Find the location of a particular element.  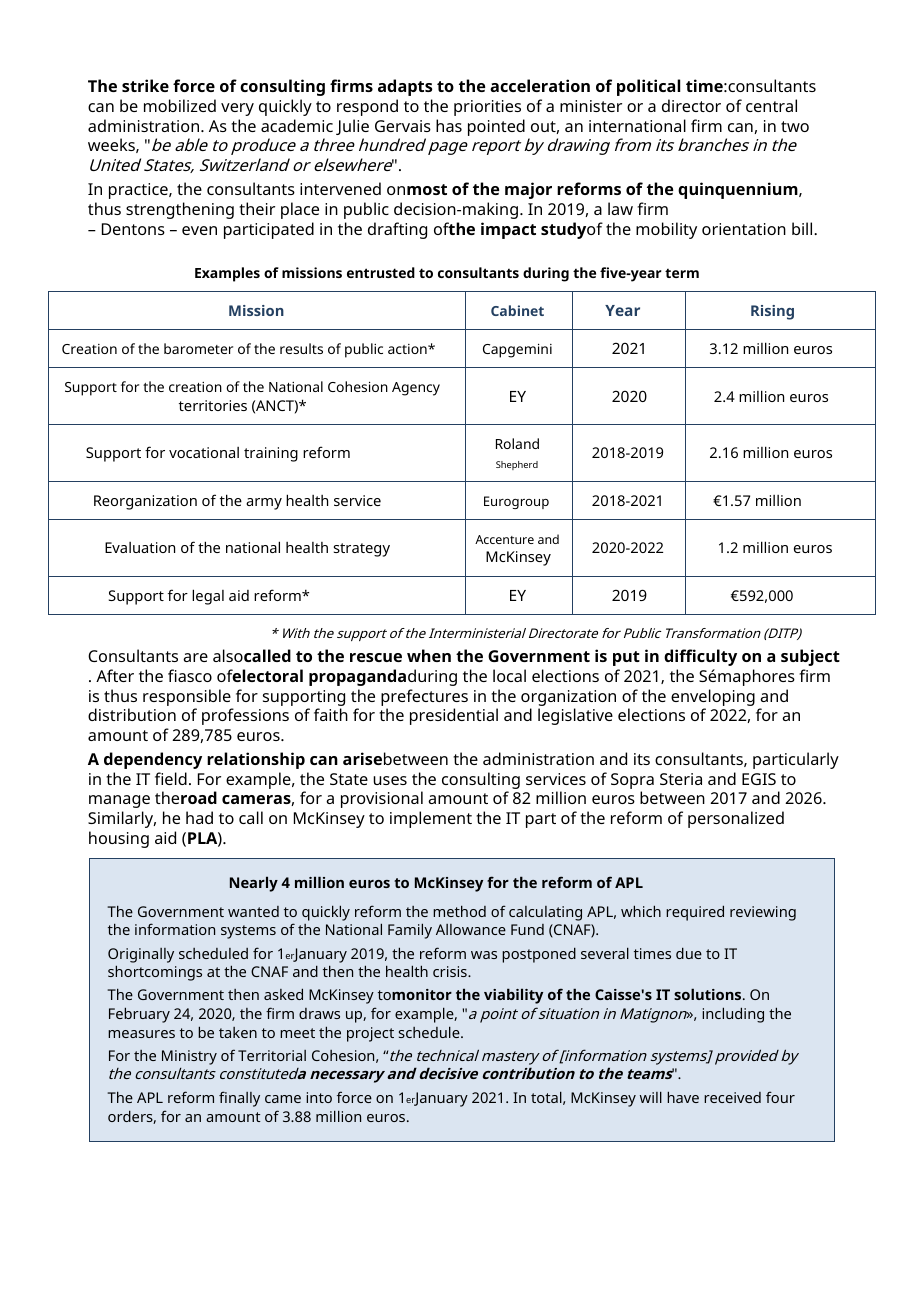

project is located at coordinates (370, 1034).
